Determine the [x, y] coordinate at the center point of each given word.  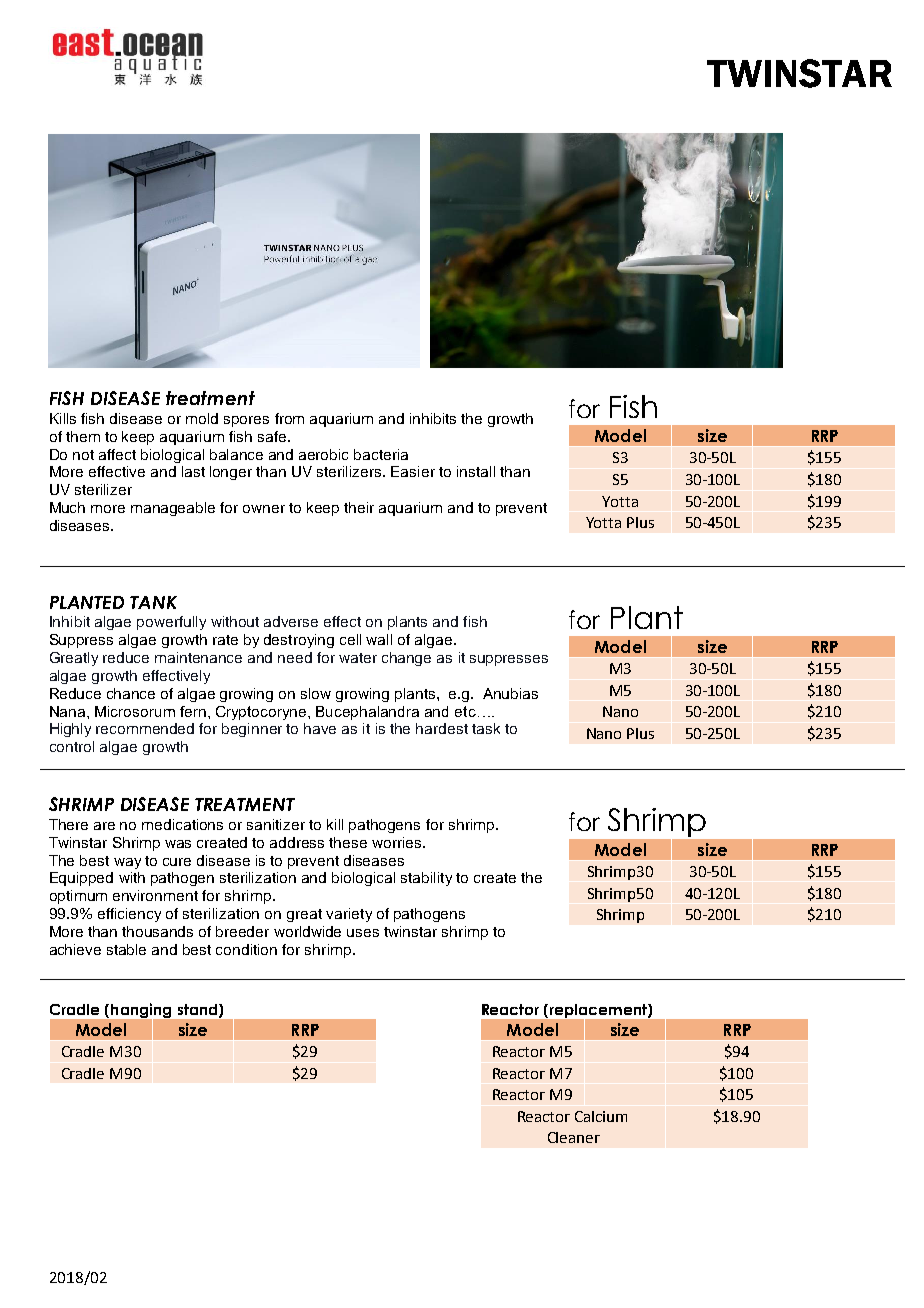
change [406, 659]
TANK [153, 602]
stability [426, 879]
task [486, 728]
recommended [145, 728]
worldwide [307, 931]
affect [117, 454]
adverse [291, 621]
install [476, 471]
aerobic [323, 454]
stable [126, 949]
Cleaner [574, 1137]
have [320, 728]
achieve [75, 949]
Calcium [601, 1116]
